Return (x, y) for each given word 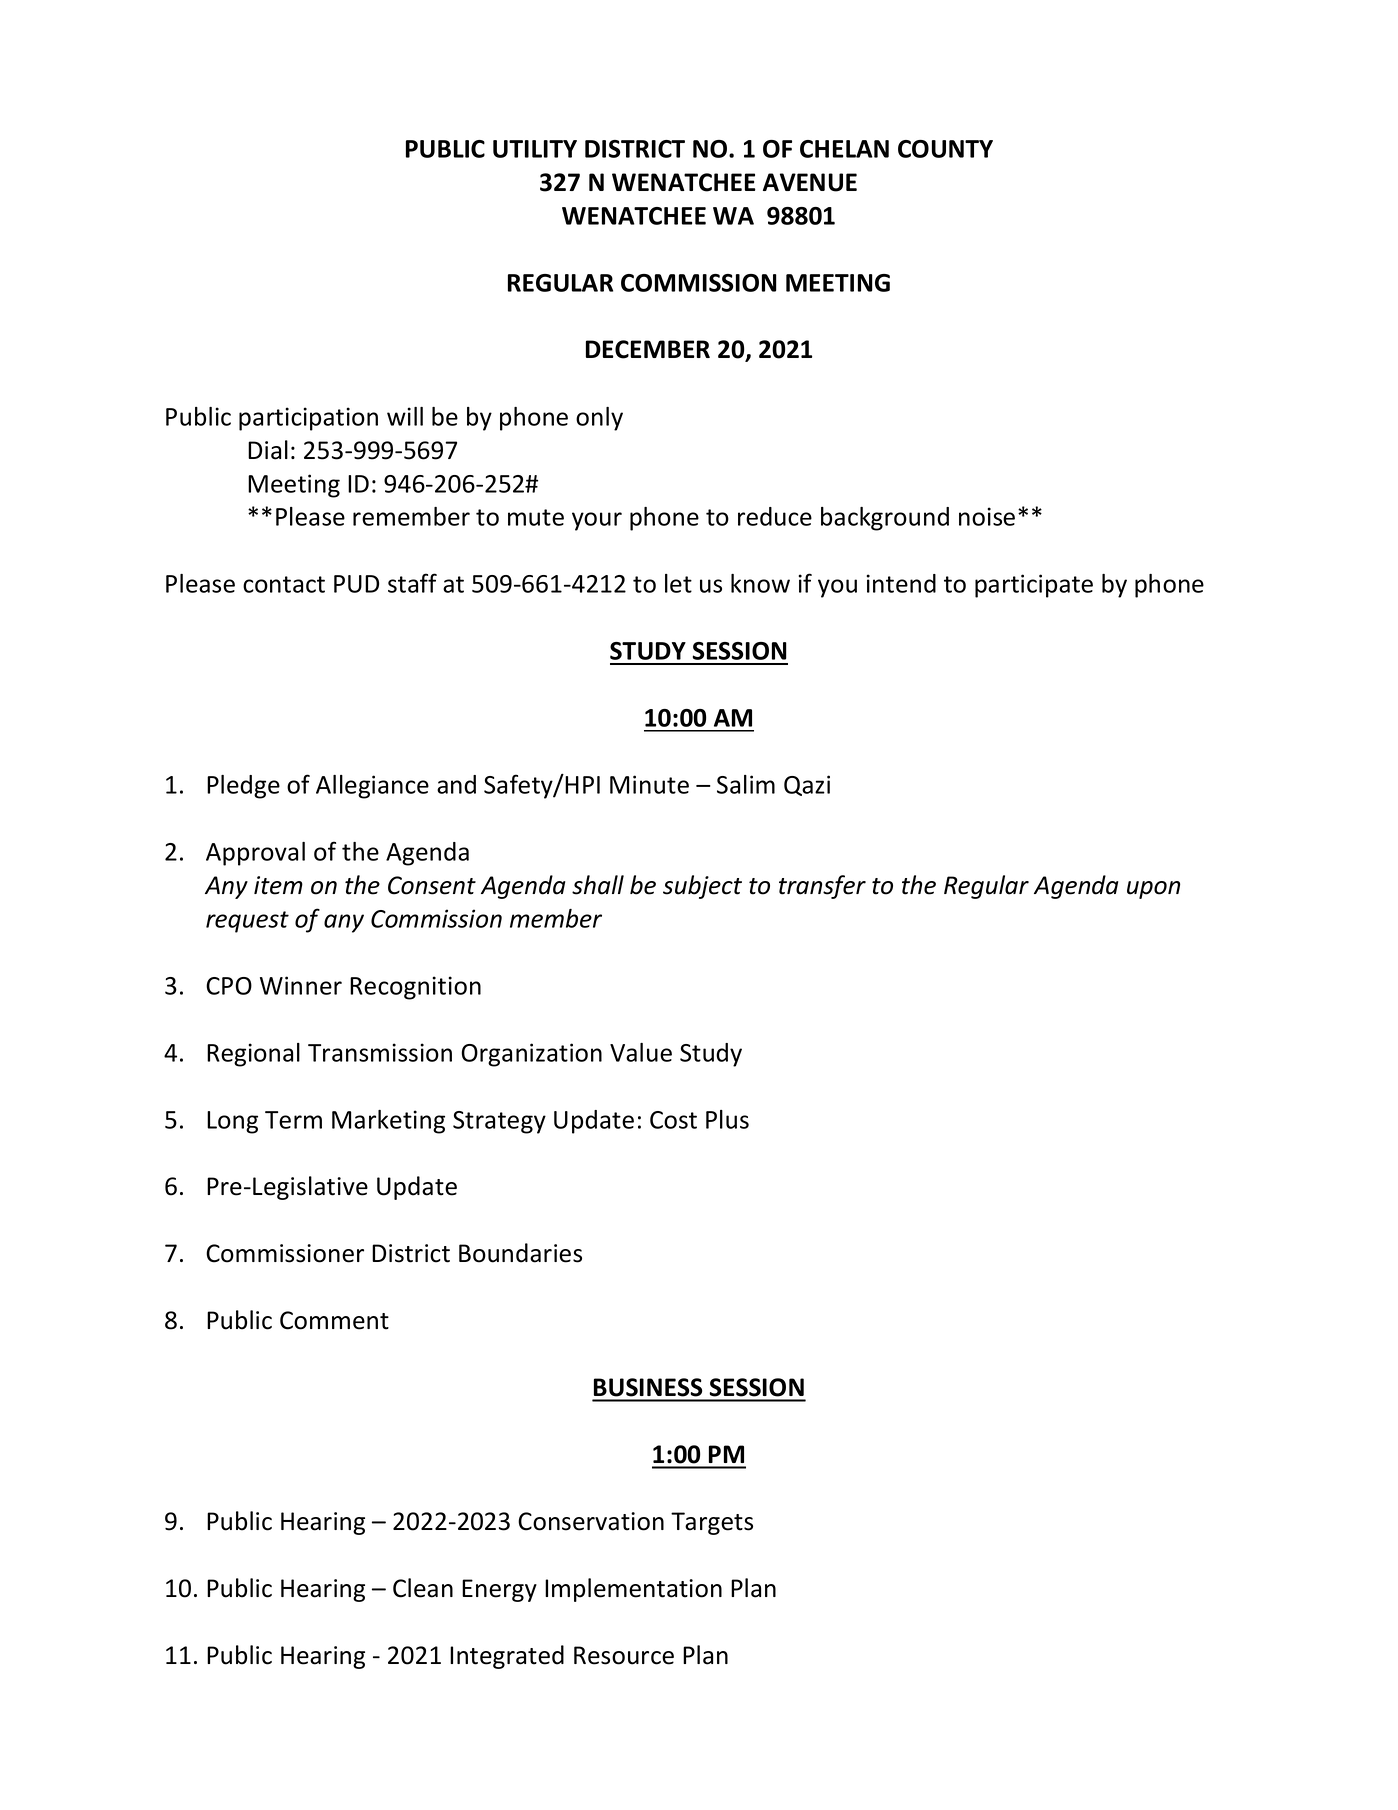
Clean (423, 1588)
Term (293, 1120)
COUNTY (945, 149)
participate (1034, 586)
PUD (356, 584)
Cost (673, 1120)
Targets (712, 1523)
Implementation (633, 1590)
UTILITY (535, 149)
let (678, 583)
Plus (727, 1119)
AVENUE (810, 182)
